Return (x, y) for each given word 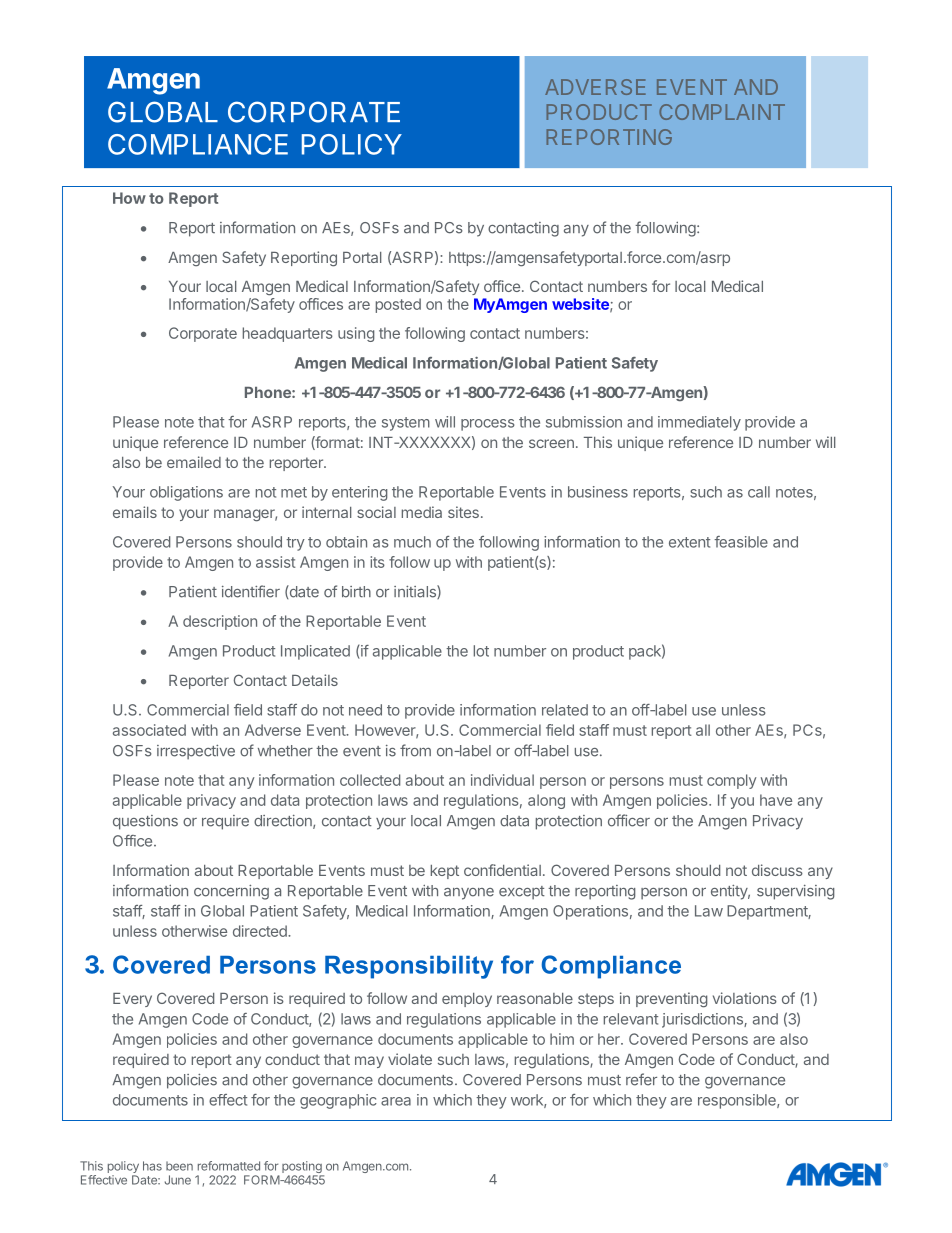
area (396, 1101)
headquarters (288, 334)
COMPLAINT (722, 112)
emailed (194, 462)
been (179, 1166)
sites (463, 512)
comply (731, 781)
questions (145, 822)
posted (398, 305)
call (759, 492)
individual (502, 780)
